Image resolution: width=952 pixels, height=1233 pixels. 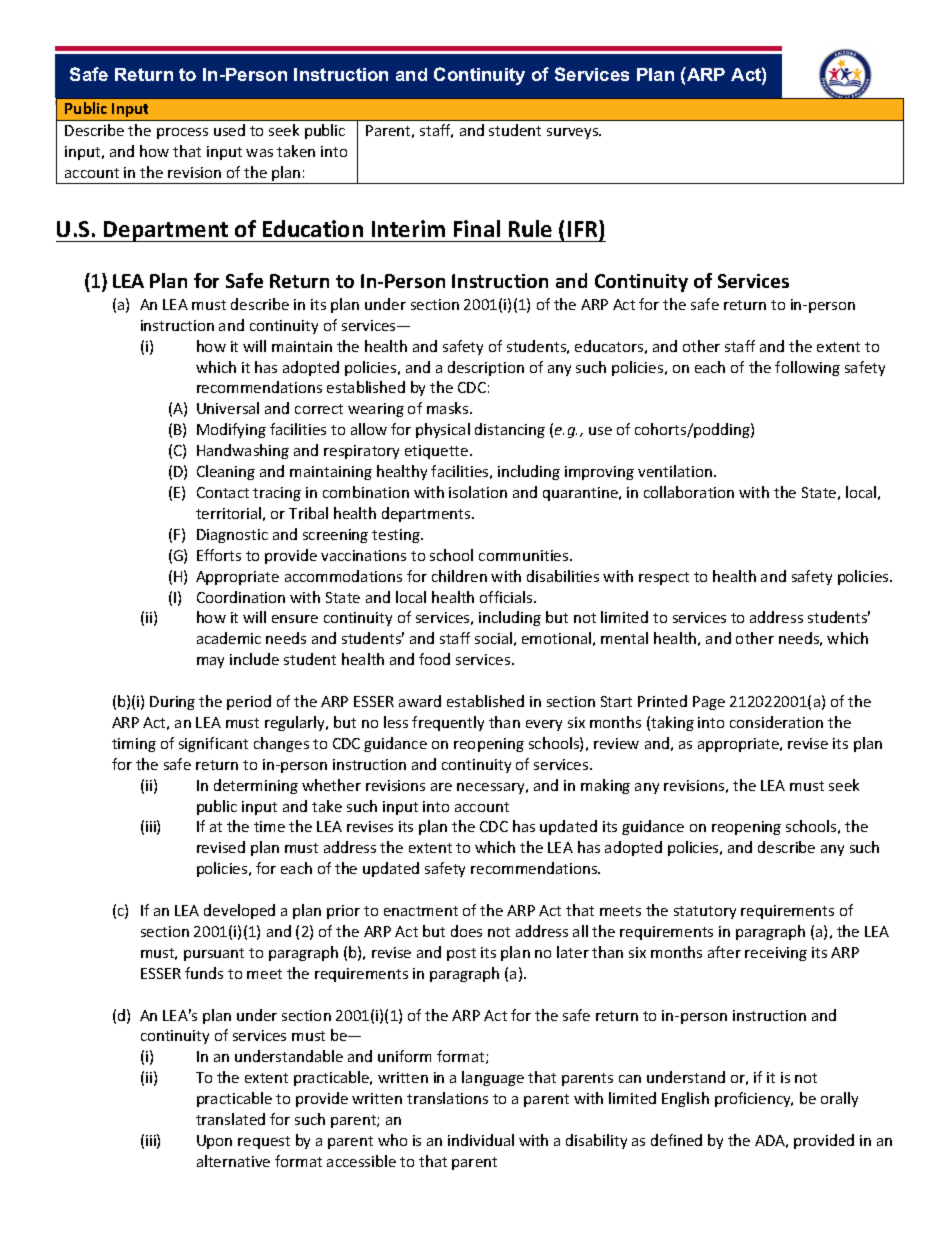 I want to click on Final, so click(x=477, y=228).
